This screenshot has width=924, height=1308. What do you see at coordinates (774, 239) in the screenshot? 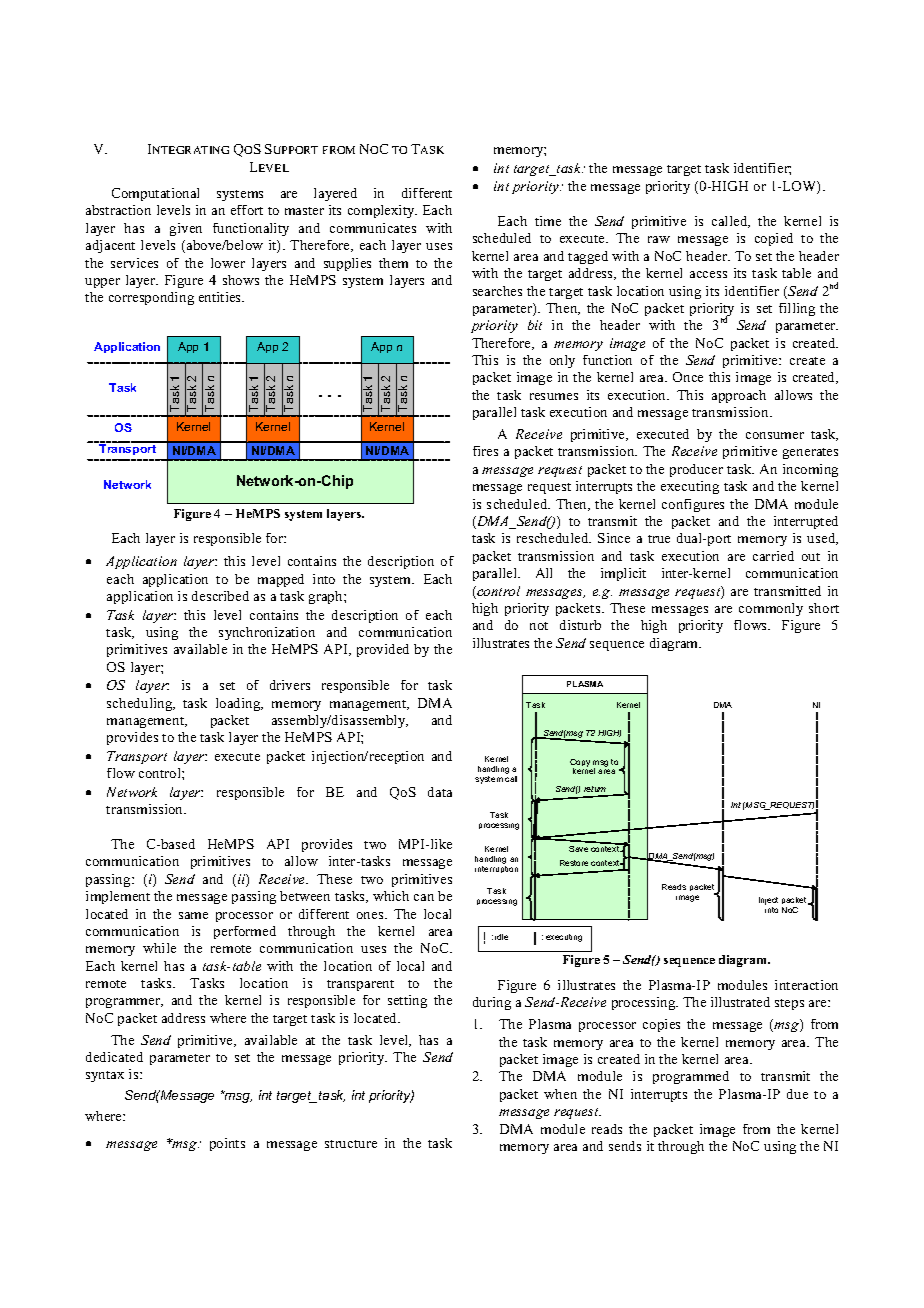
I see `copied` at bounding box center [774, 239].
